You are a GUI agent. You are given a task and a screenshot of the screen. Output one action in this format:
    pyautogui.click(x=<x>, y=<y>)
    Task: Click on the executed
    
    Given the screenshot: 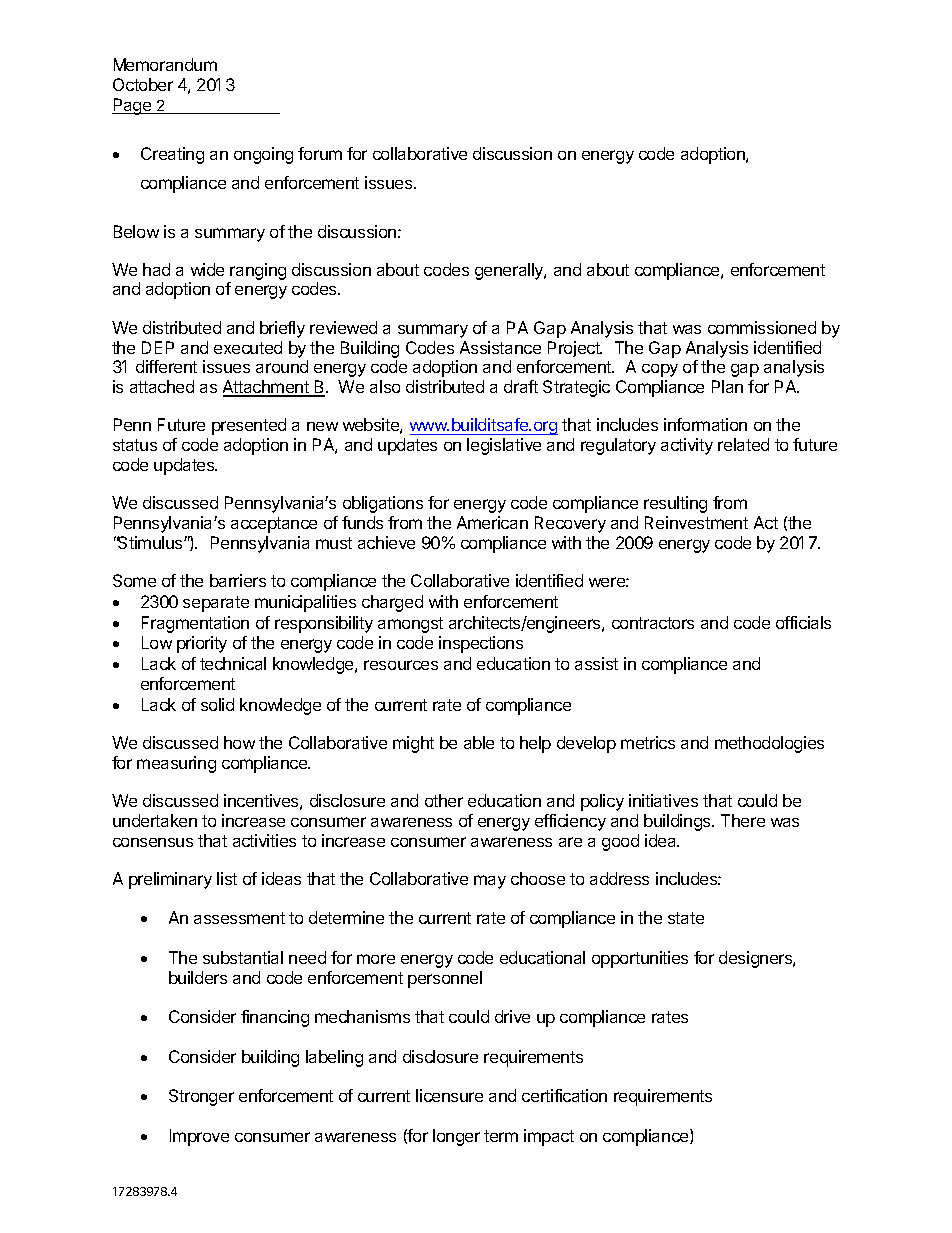 What is the action you would take?
    pyautogui.click(x=248, y=347)
